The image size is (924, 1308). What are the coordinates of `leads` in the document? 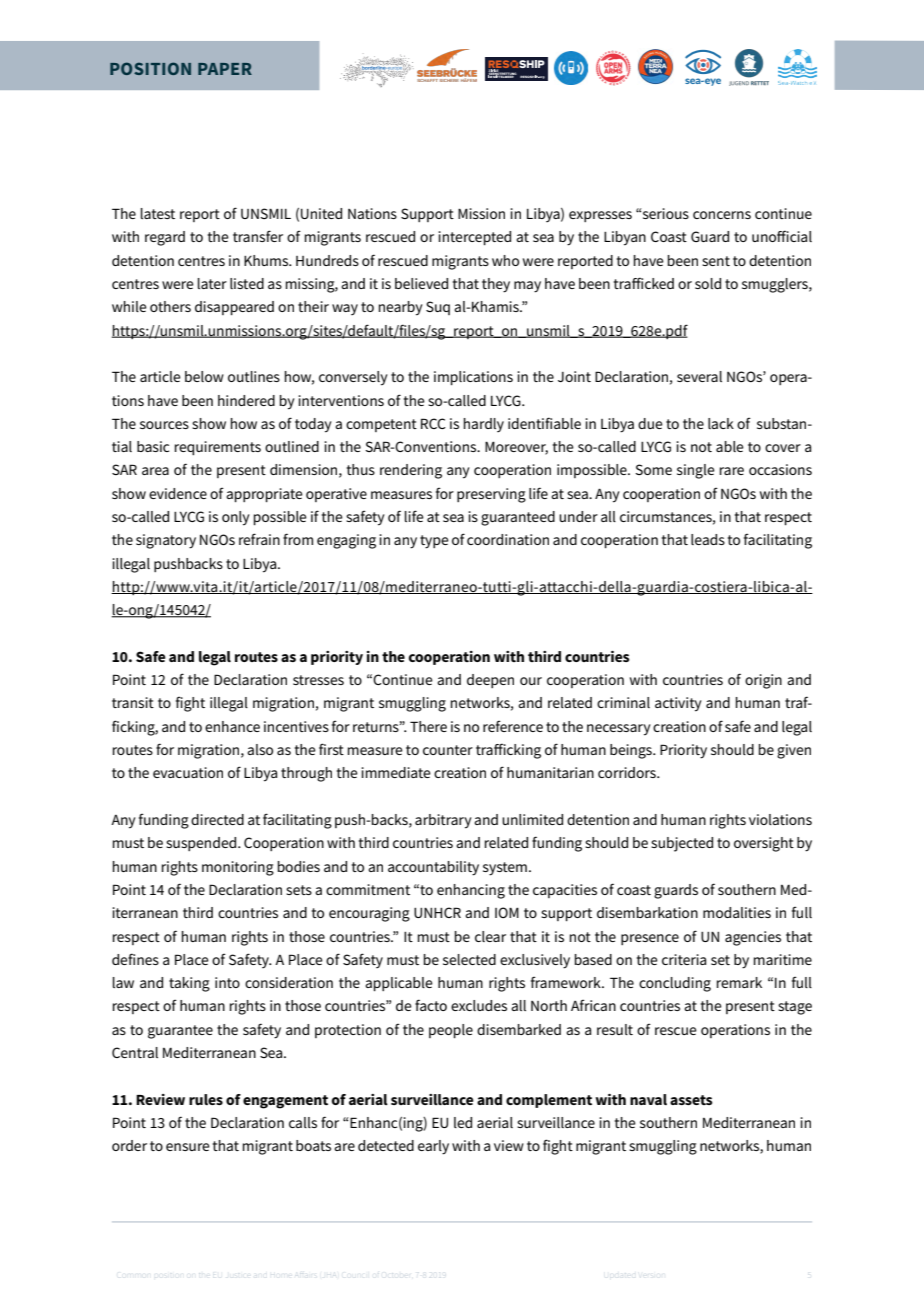 It's located at (708, 539).
